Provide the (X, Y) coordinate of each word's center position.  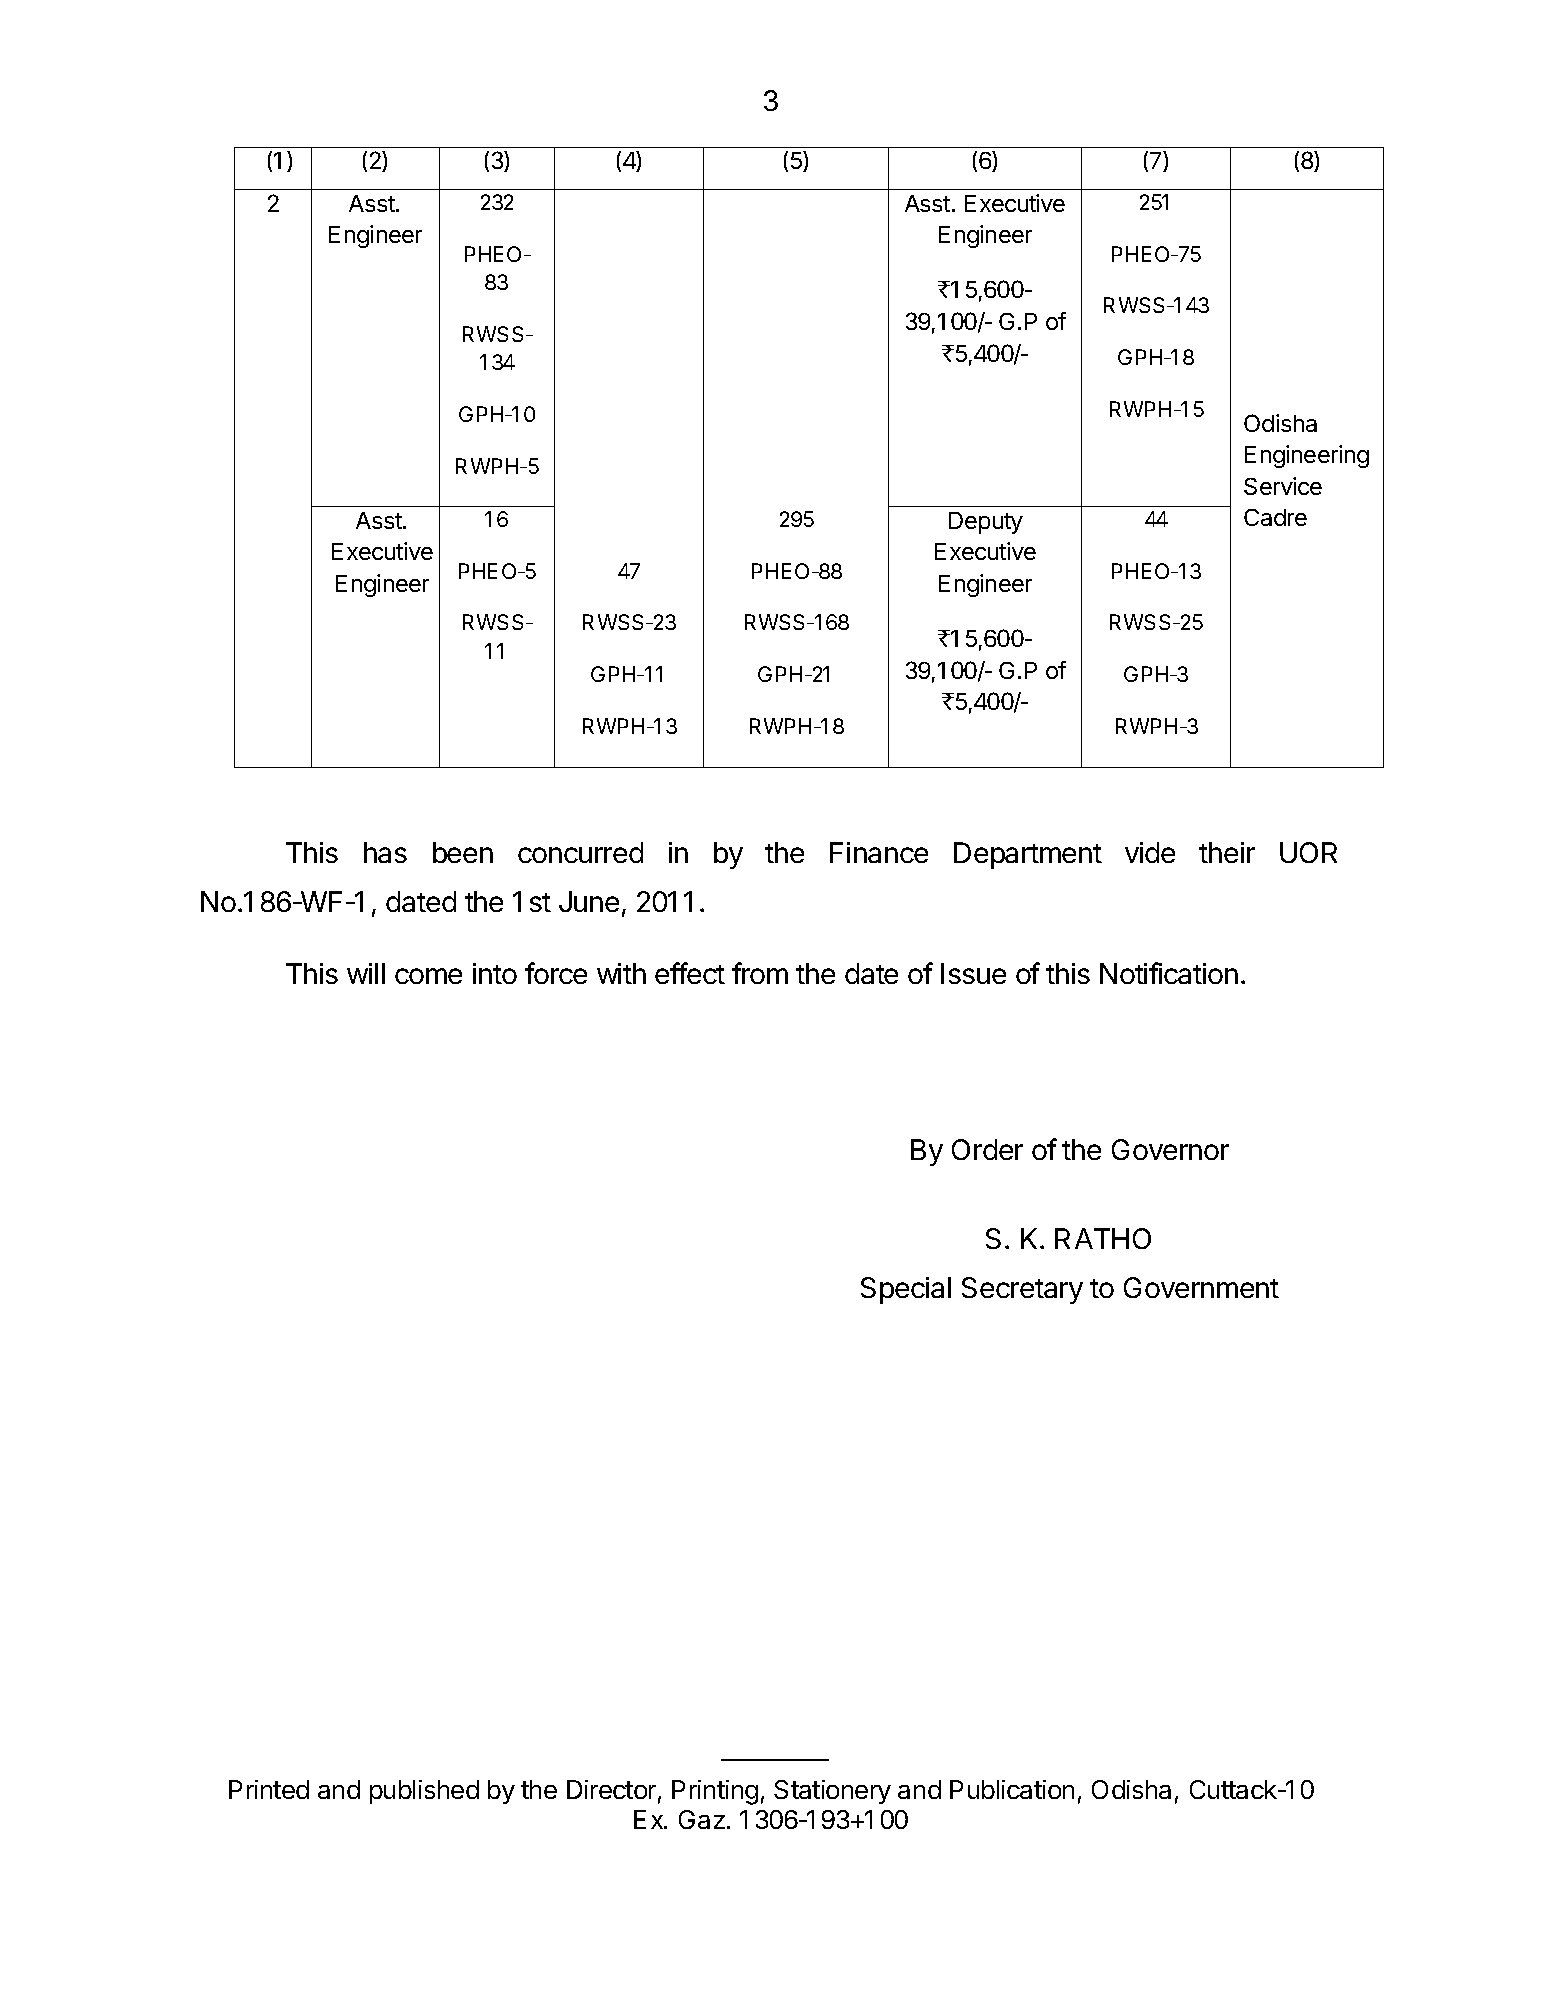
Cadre (1275, 517)
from (760, 973)
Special (906, 1290)
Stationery (832, 1792)
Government (1201, 1287)
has (385, 852)
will (366, 973)
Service (1283, 486)
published (424, 1792)
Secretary (1022, 1290)
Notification (1169, 973)
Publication (1012, 1789)
